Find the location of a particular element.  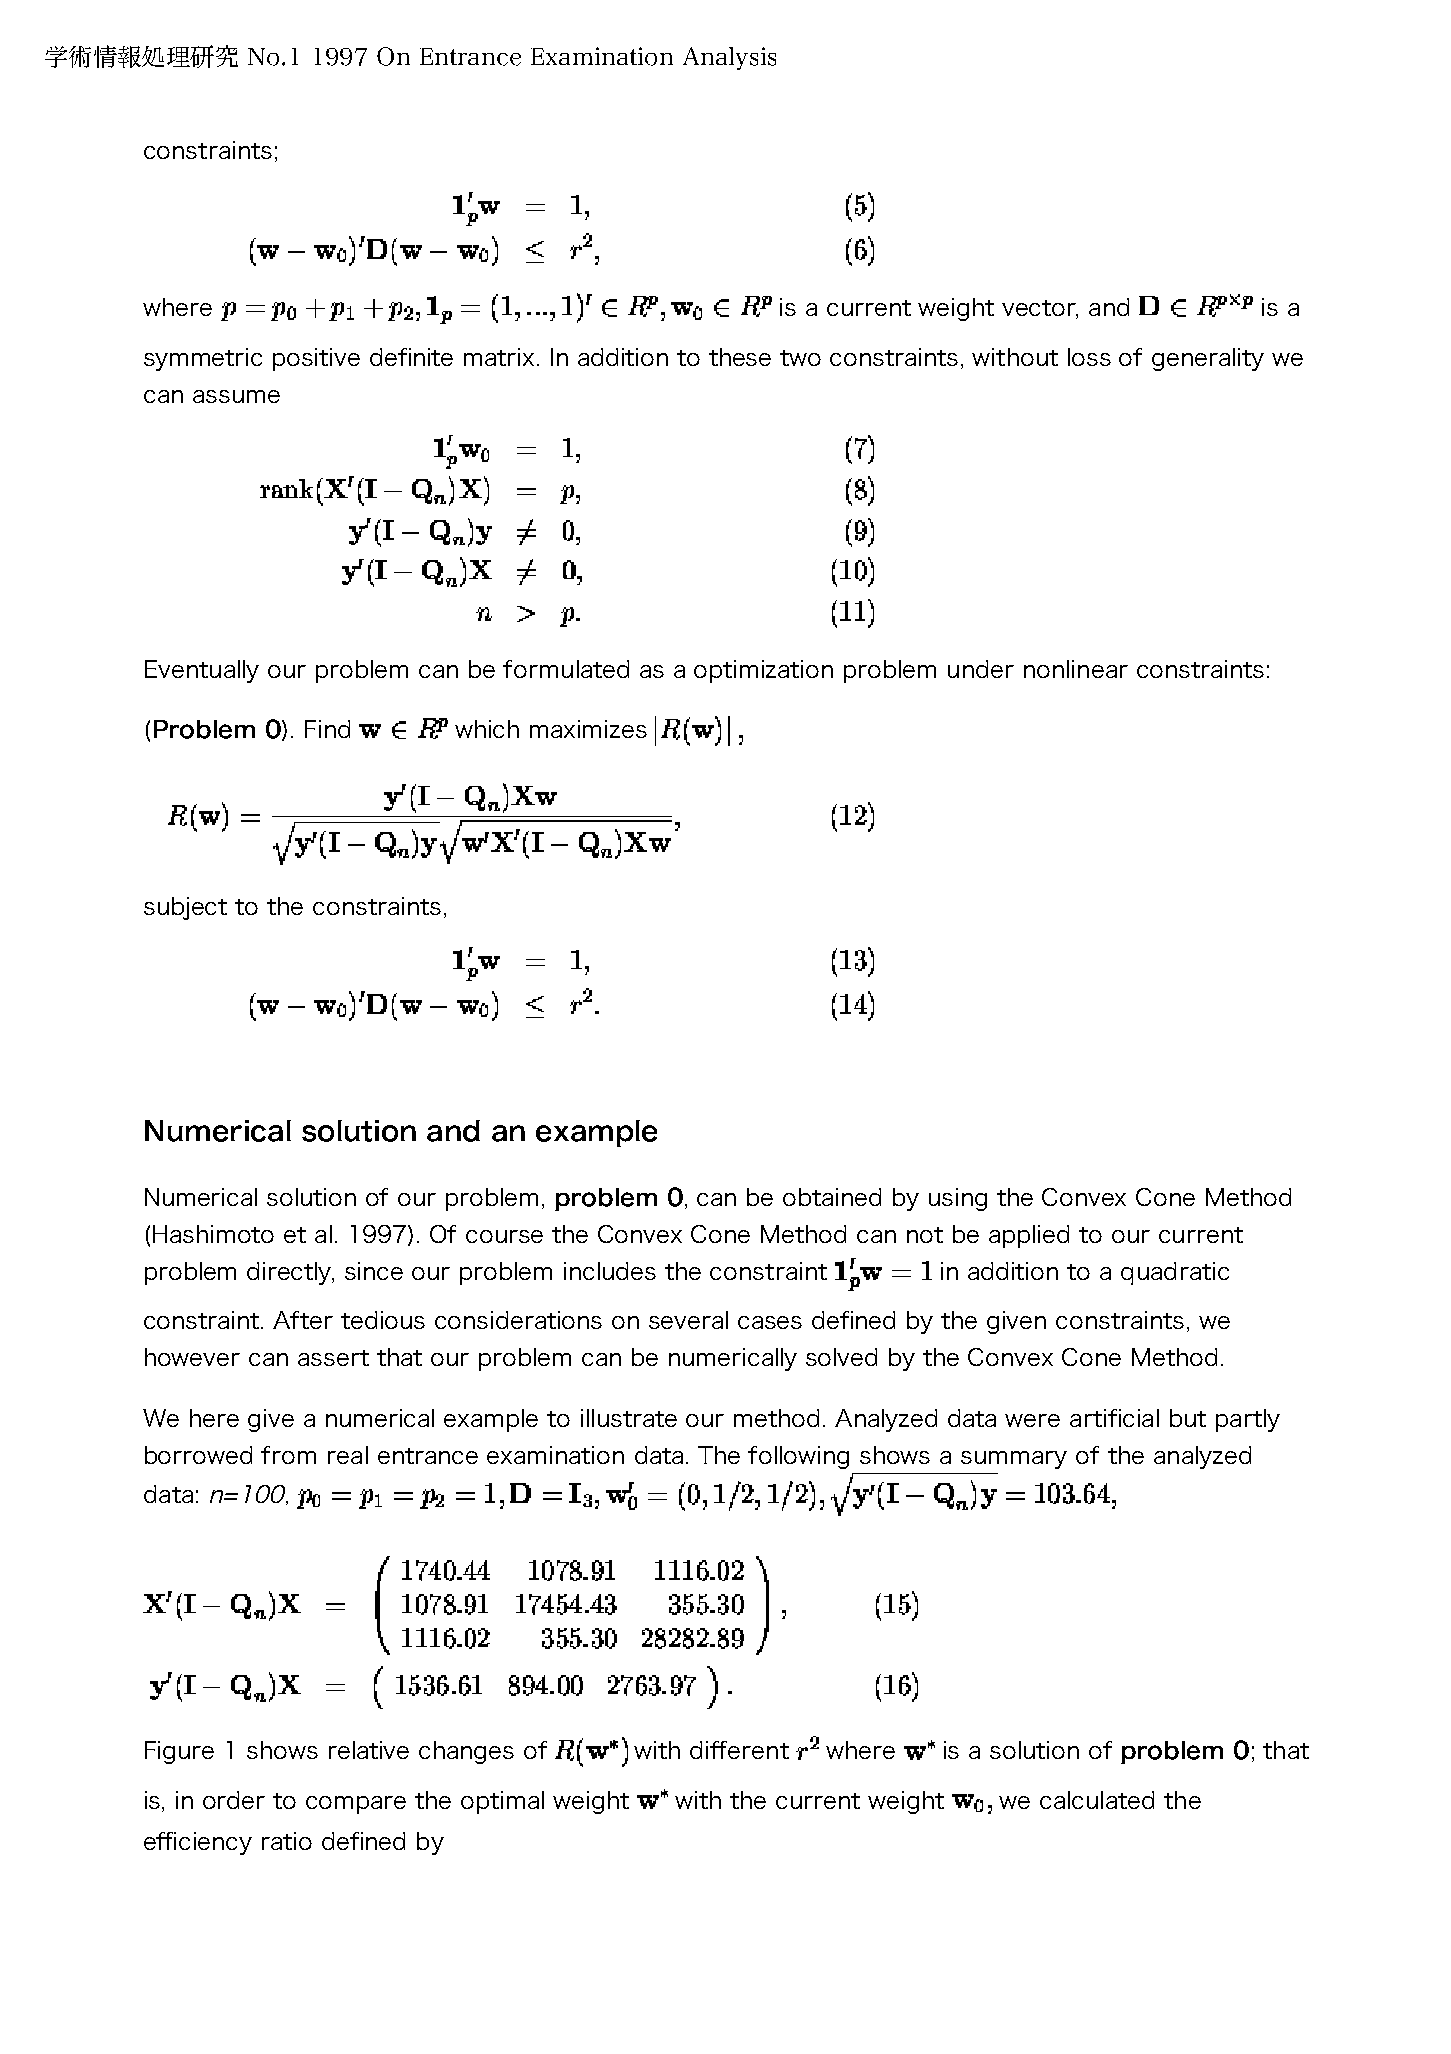

directly is located at coordinates (290, 1273).
